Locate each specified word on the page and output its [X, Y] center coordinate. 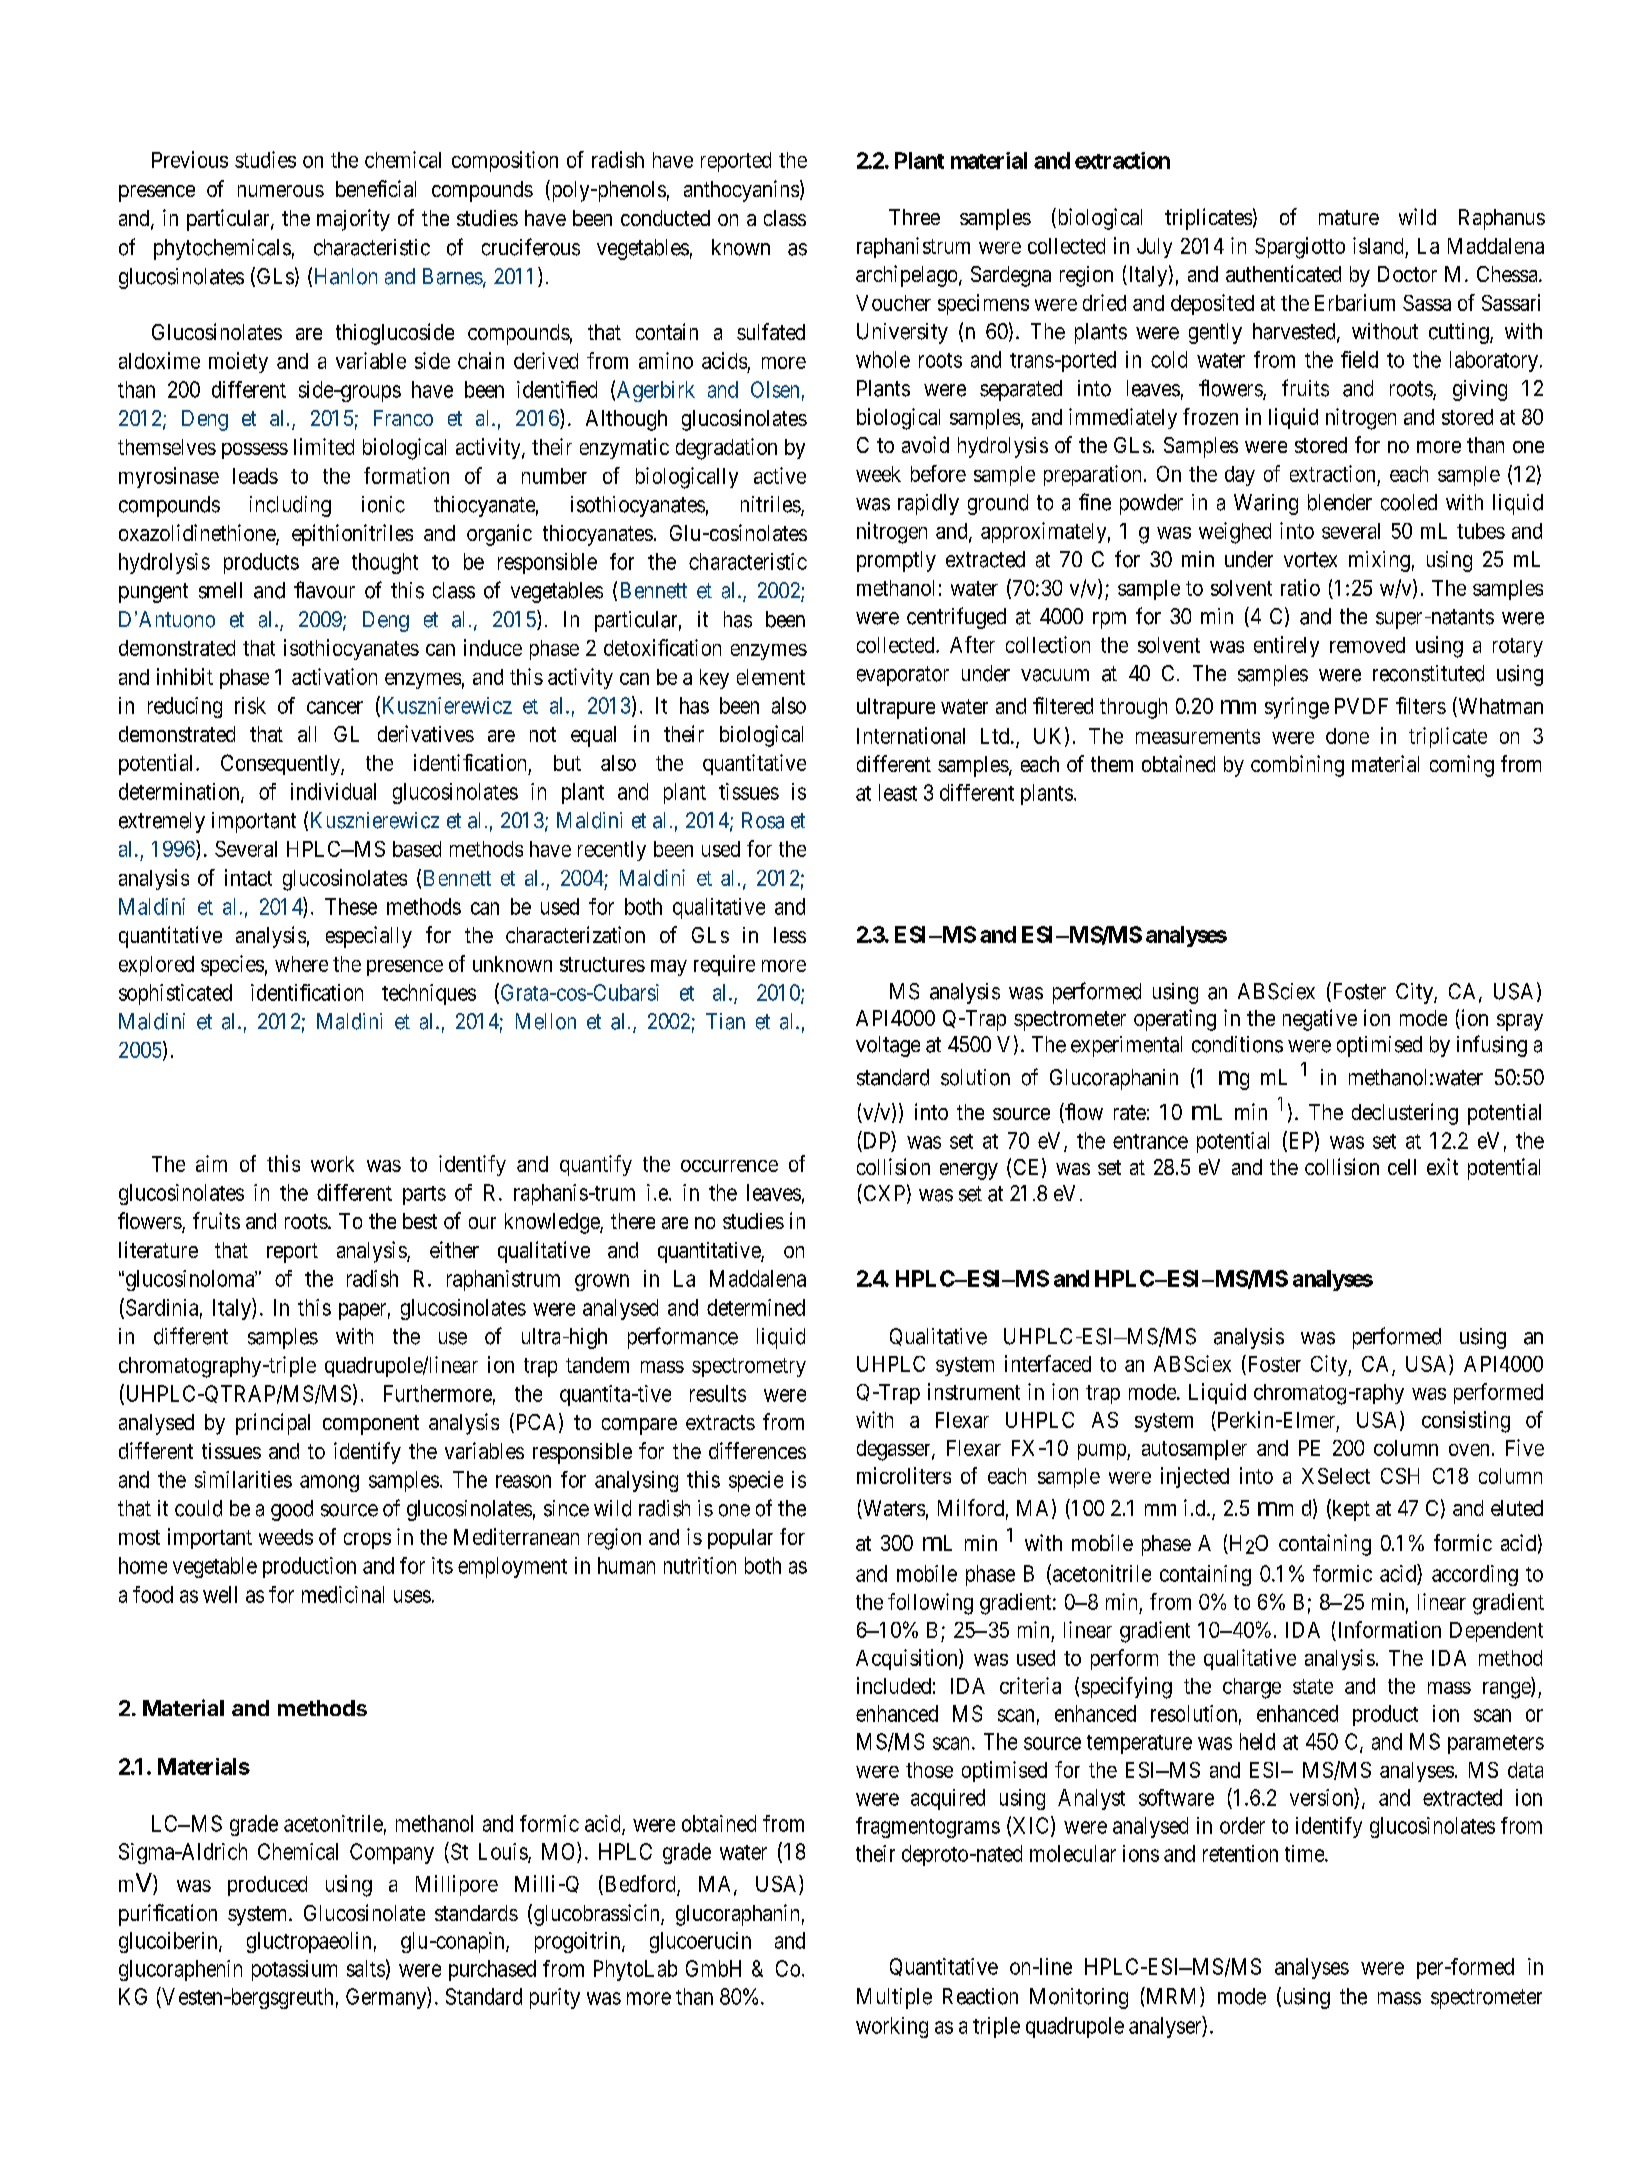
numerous [281, 191]
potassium [294, 1970]
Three [914, 217]
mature [1349, 217]
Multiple [894, 1998]
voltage [888, 1046]
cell [1402, 1167]
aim [211, 1163]
